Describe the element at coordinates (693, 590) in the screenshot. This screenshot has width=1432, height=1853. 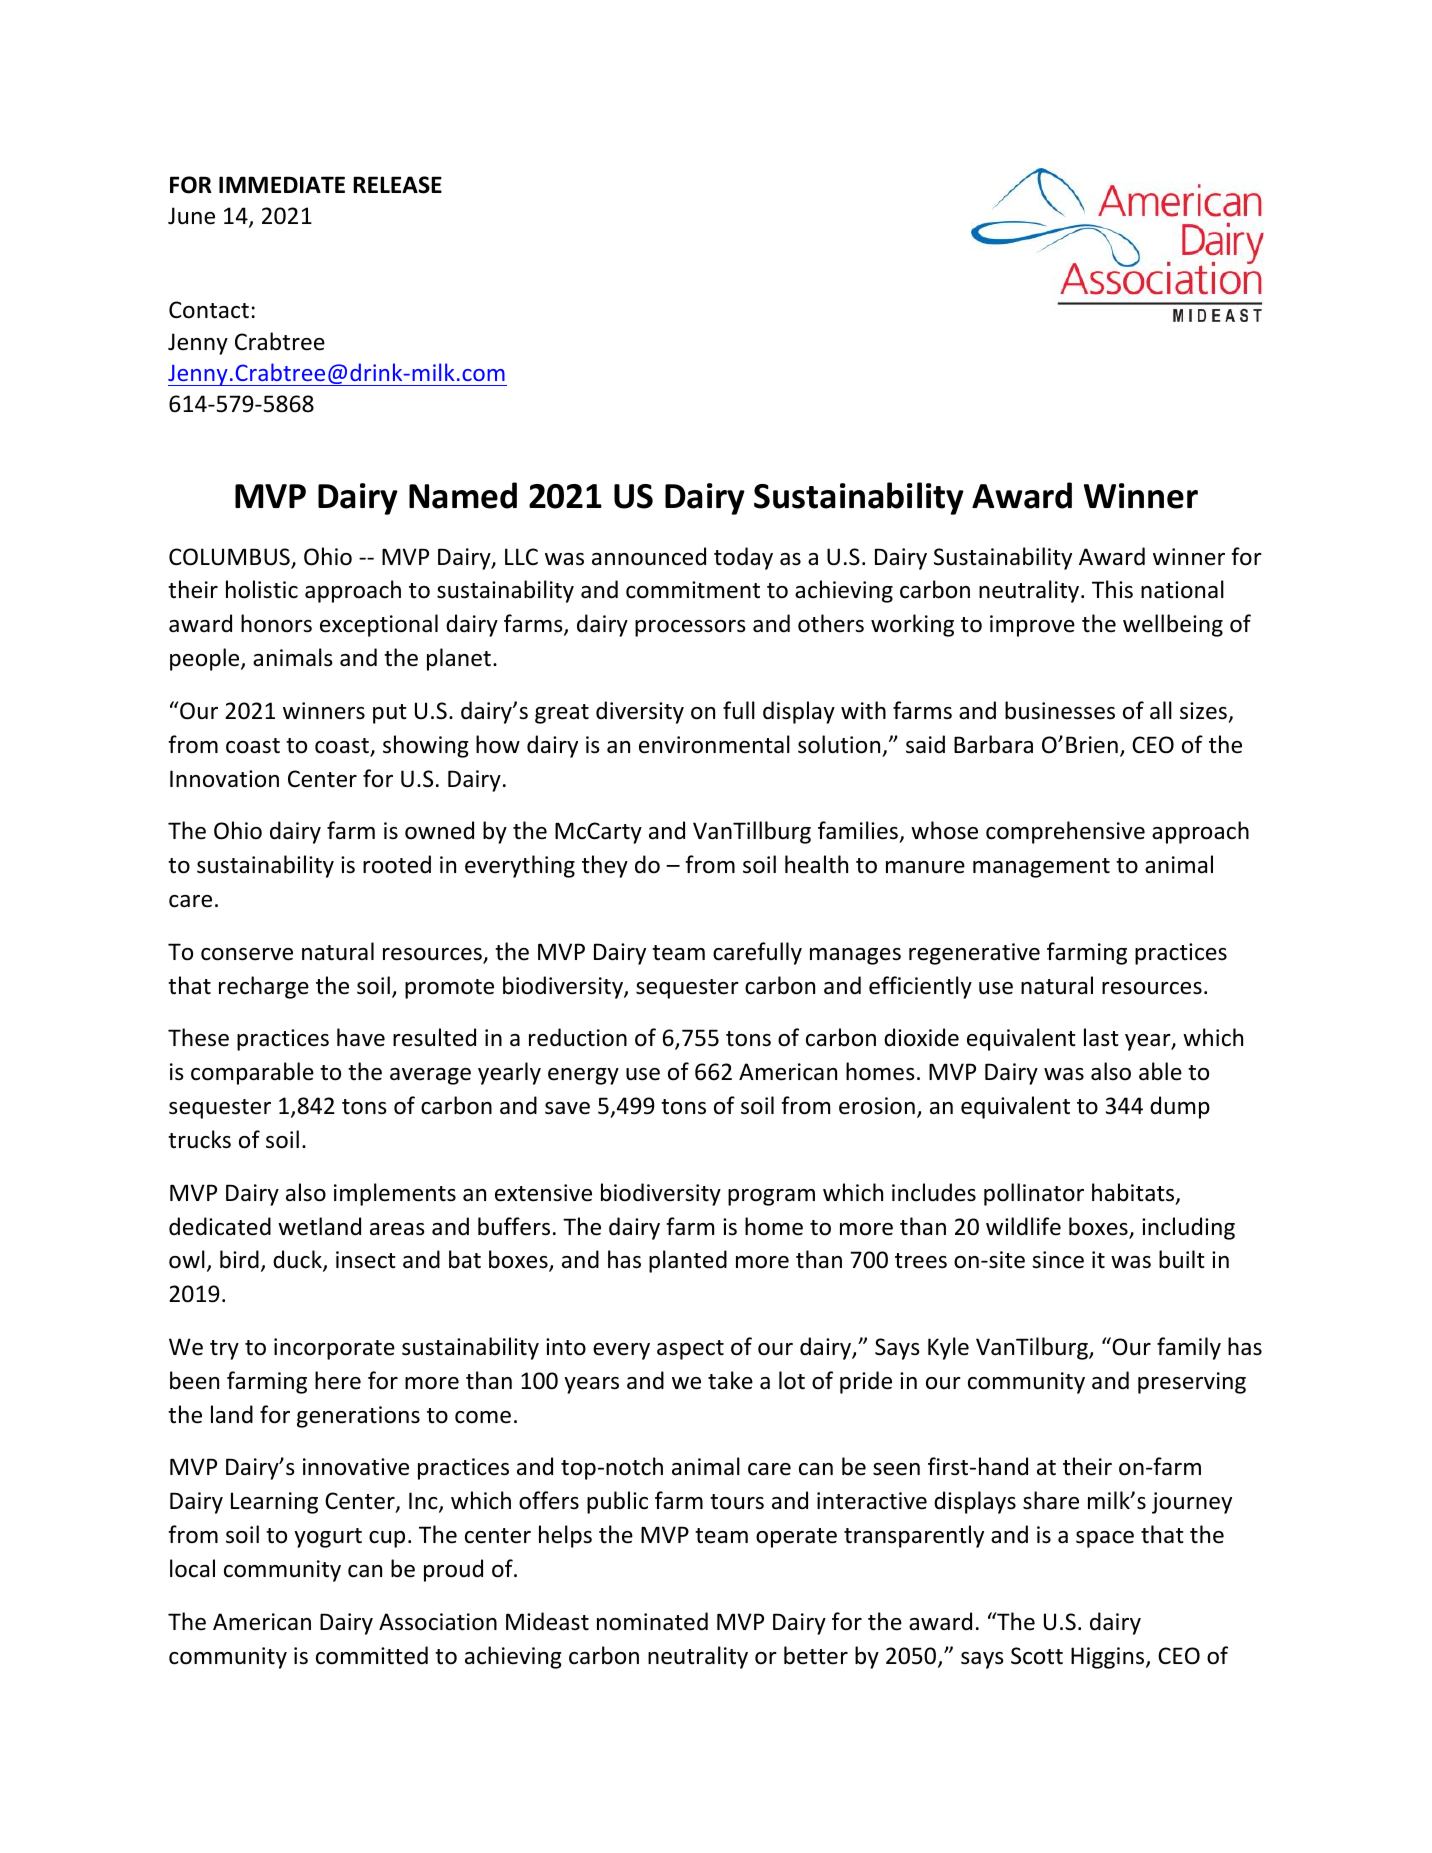
I see `commitment` at that location.
